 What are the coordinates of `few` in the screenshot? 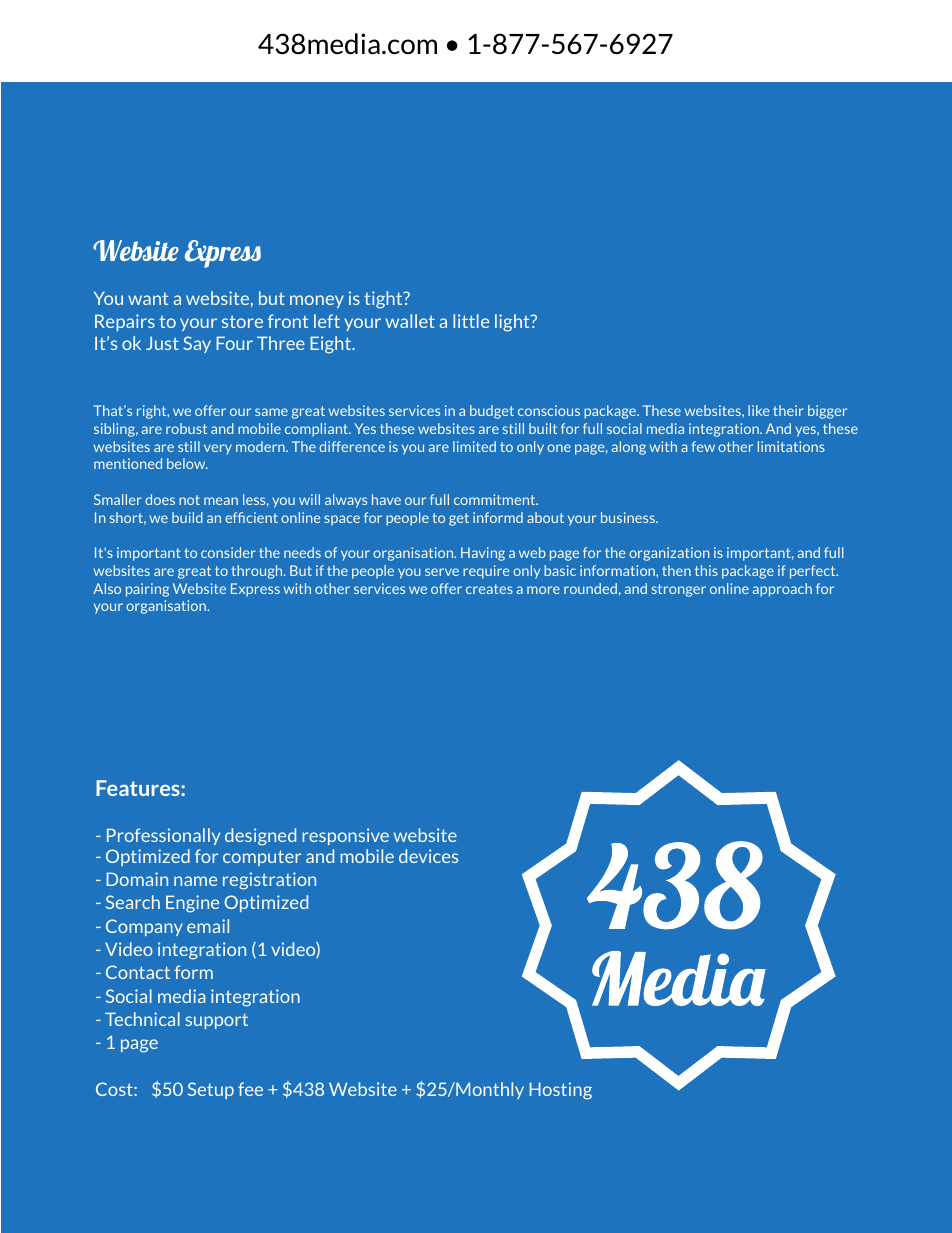 It's located at (703, 446).
